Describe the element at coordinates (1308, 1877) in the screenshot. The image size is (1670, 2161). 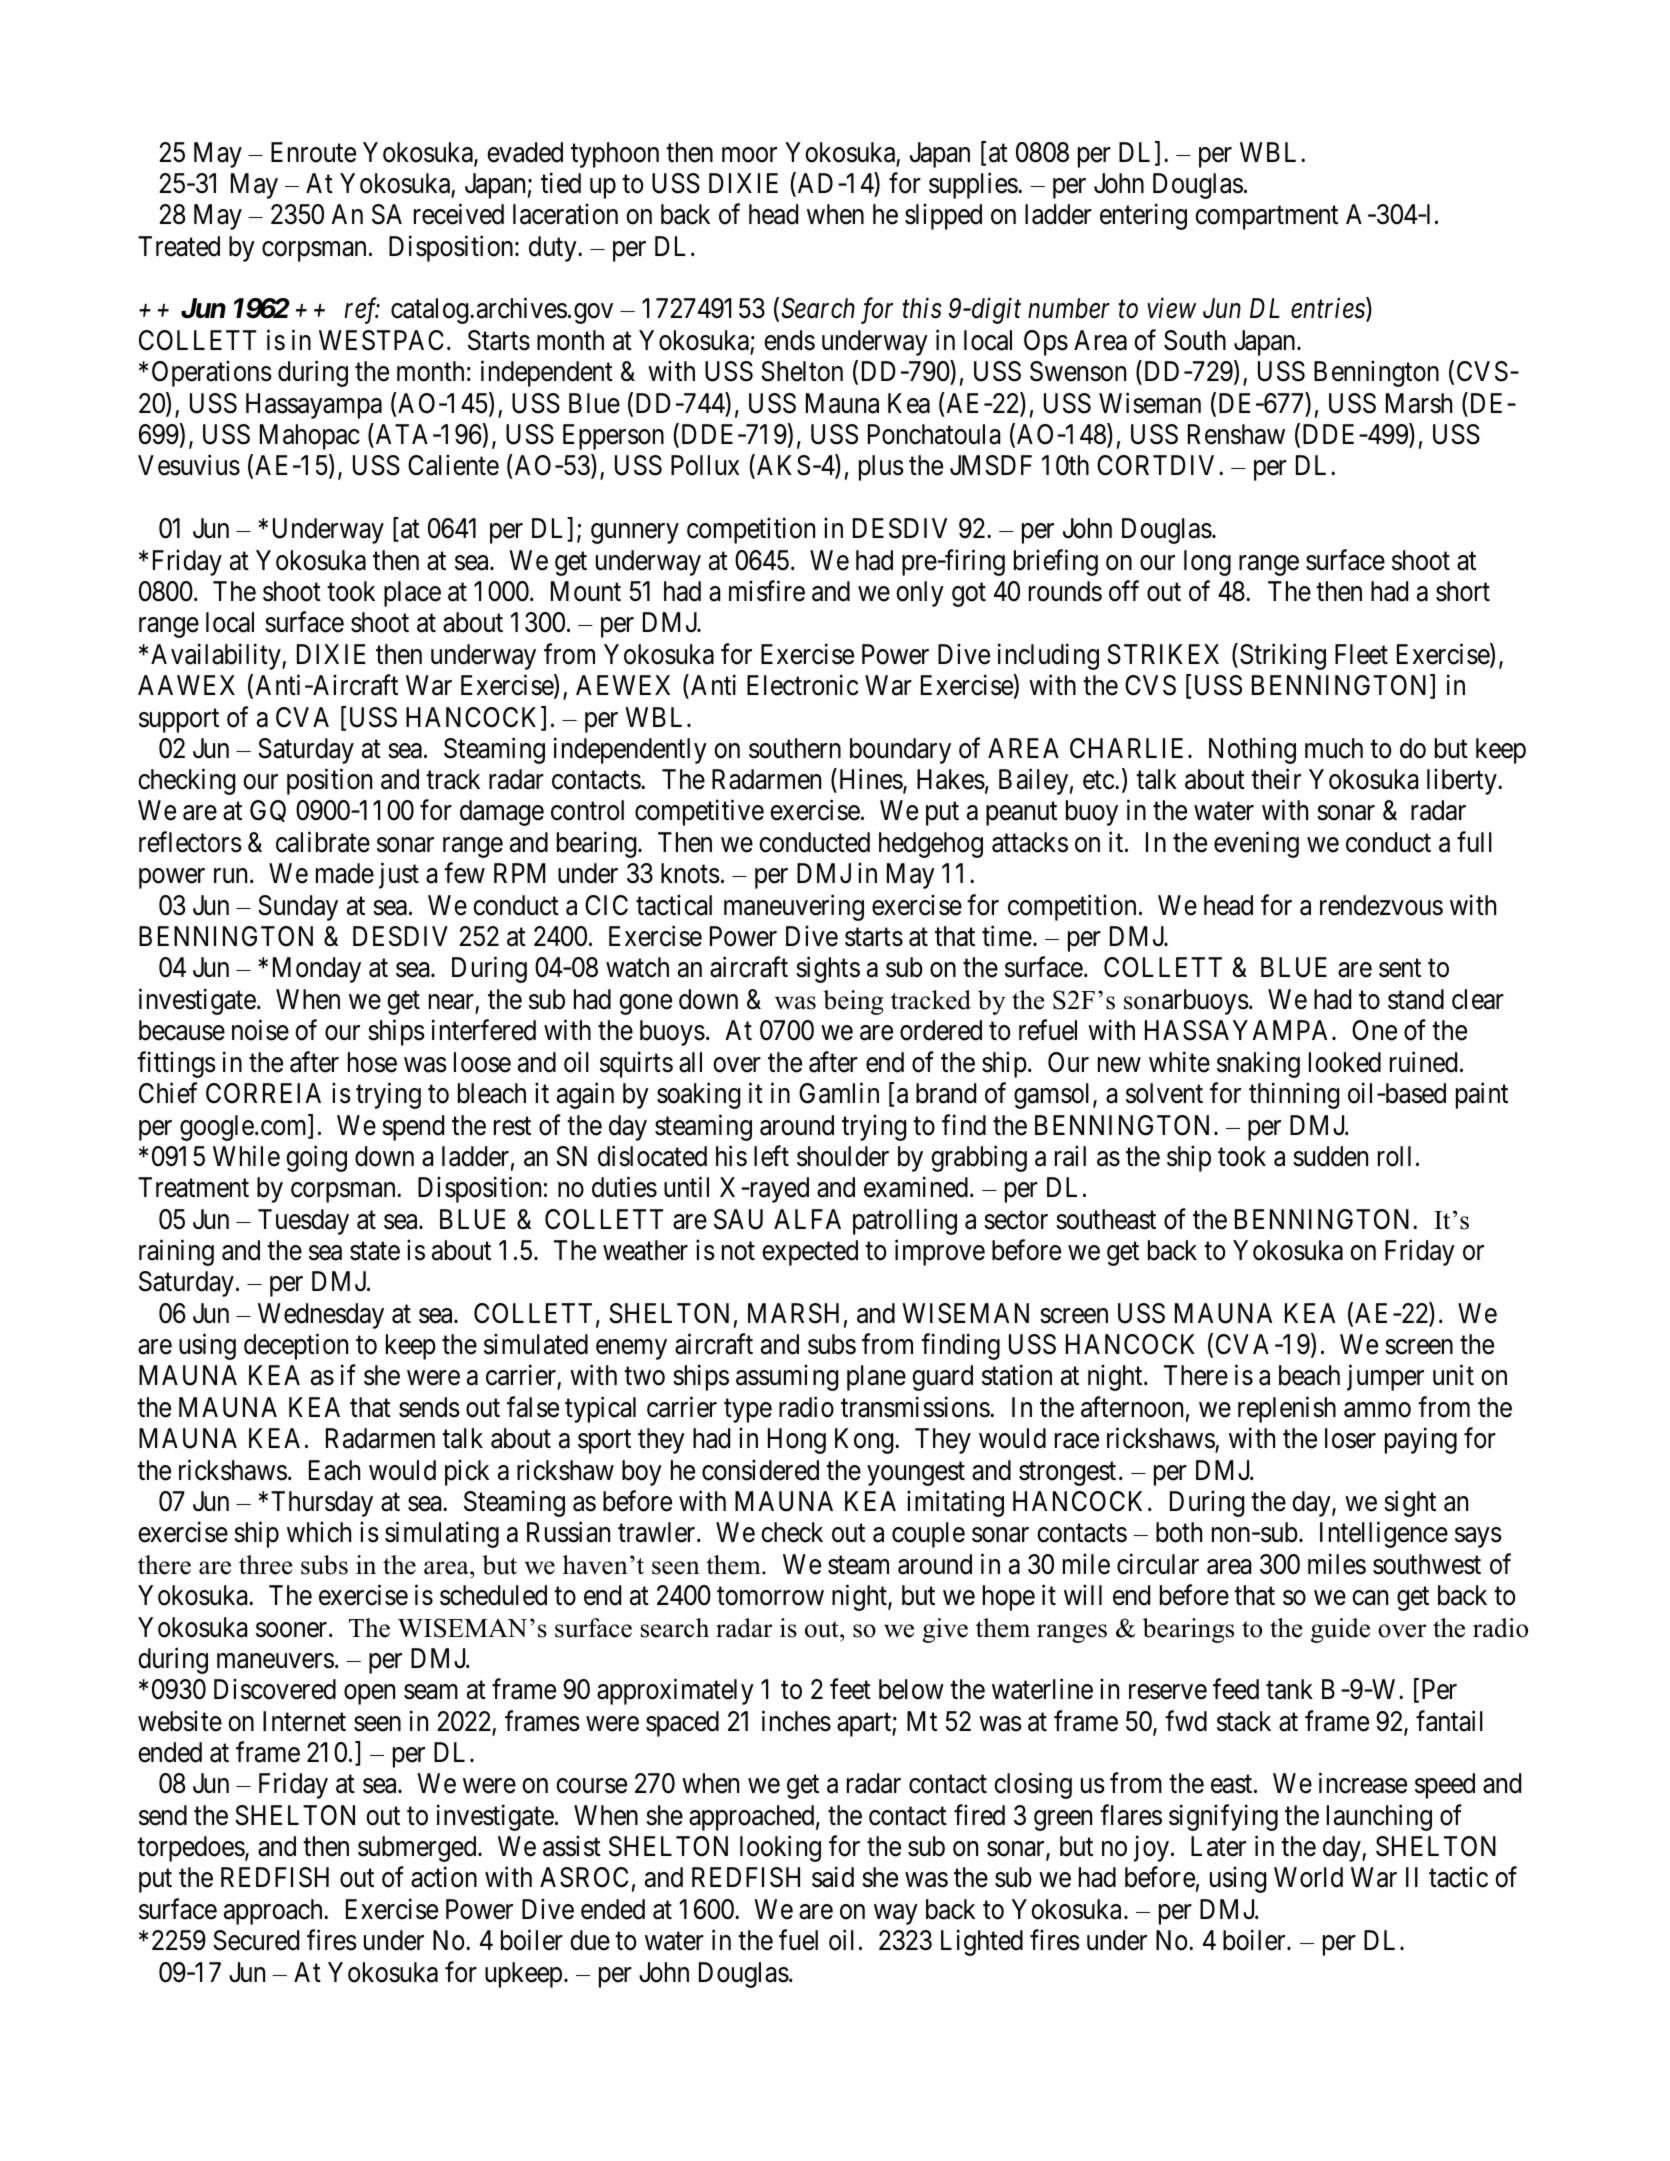
I see `World` at that location.
